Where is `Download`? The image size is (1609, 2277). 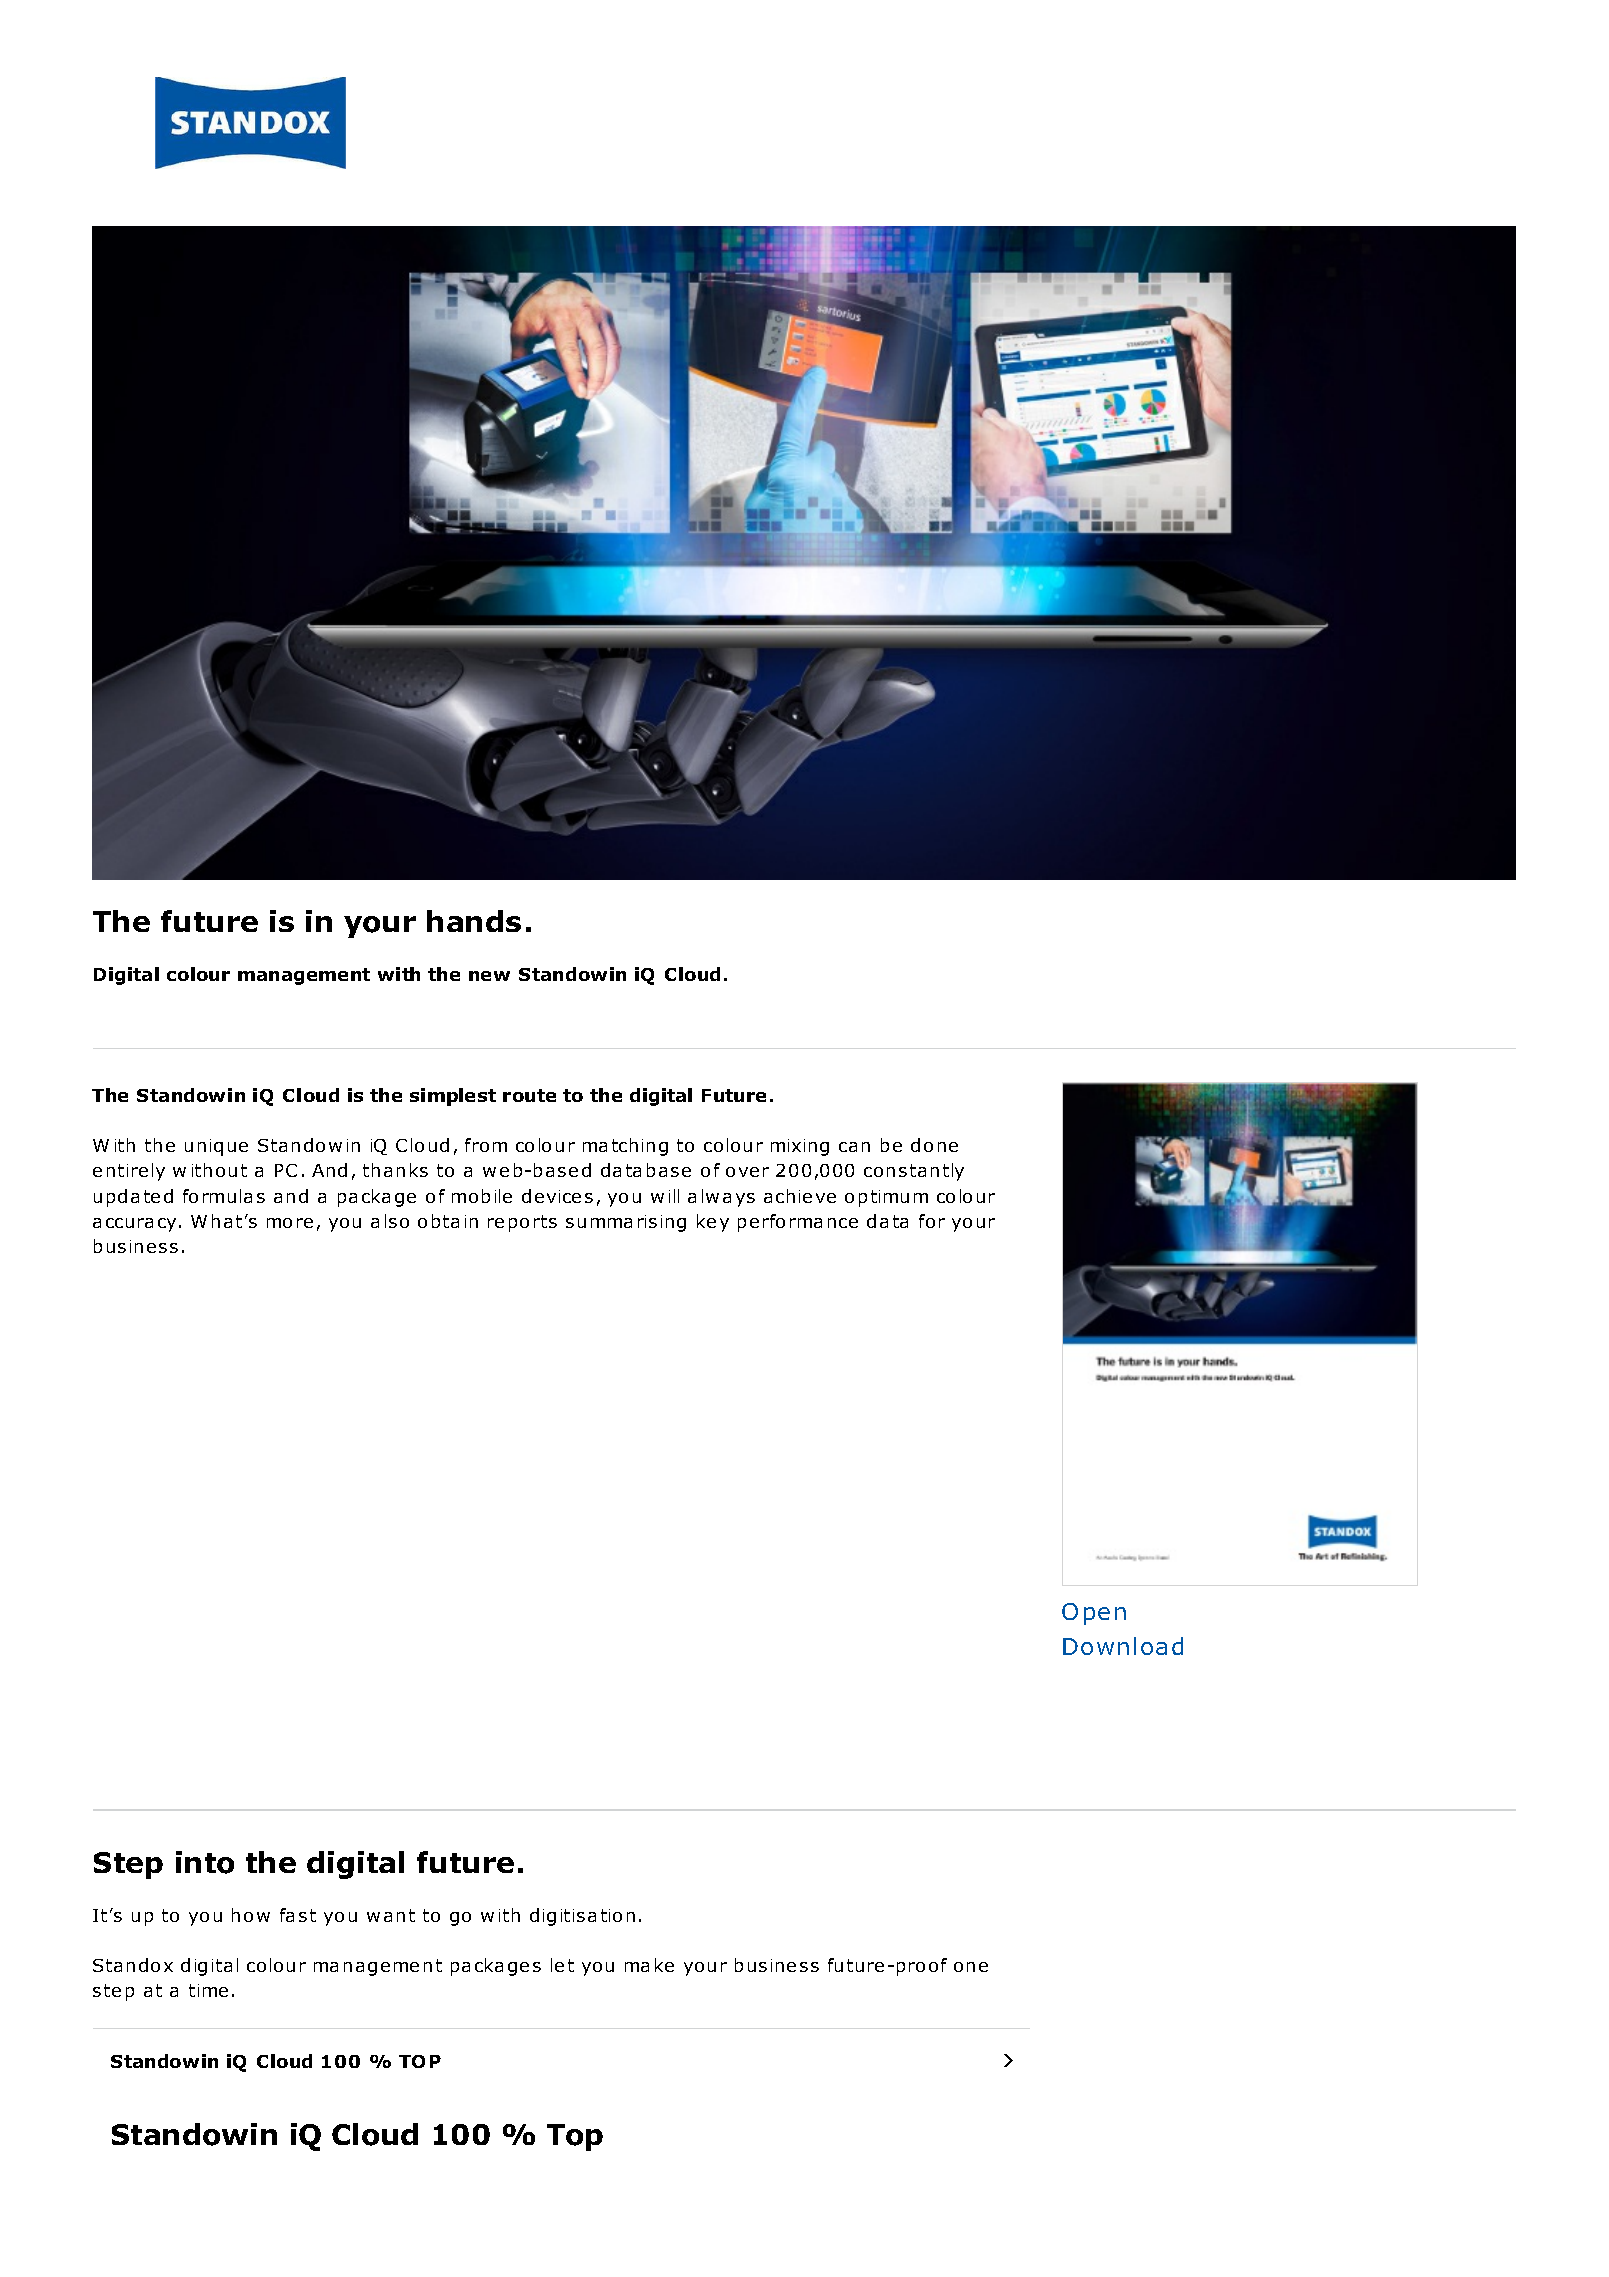
Download is located at coordinates (1123, 1646).
